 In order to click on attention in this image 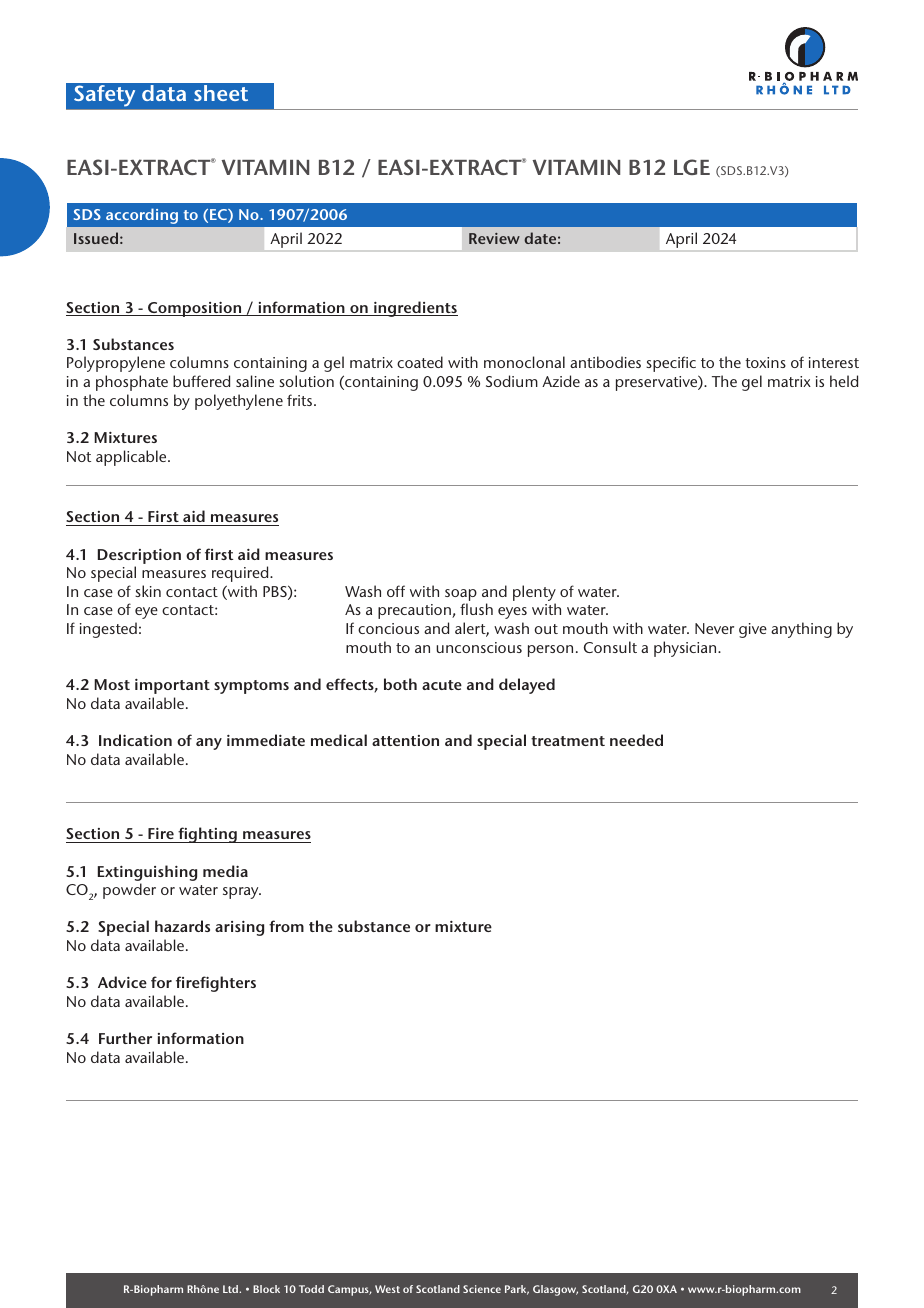, I will do `click(405, 740)`.
